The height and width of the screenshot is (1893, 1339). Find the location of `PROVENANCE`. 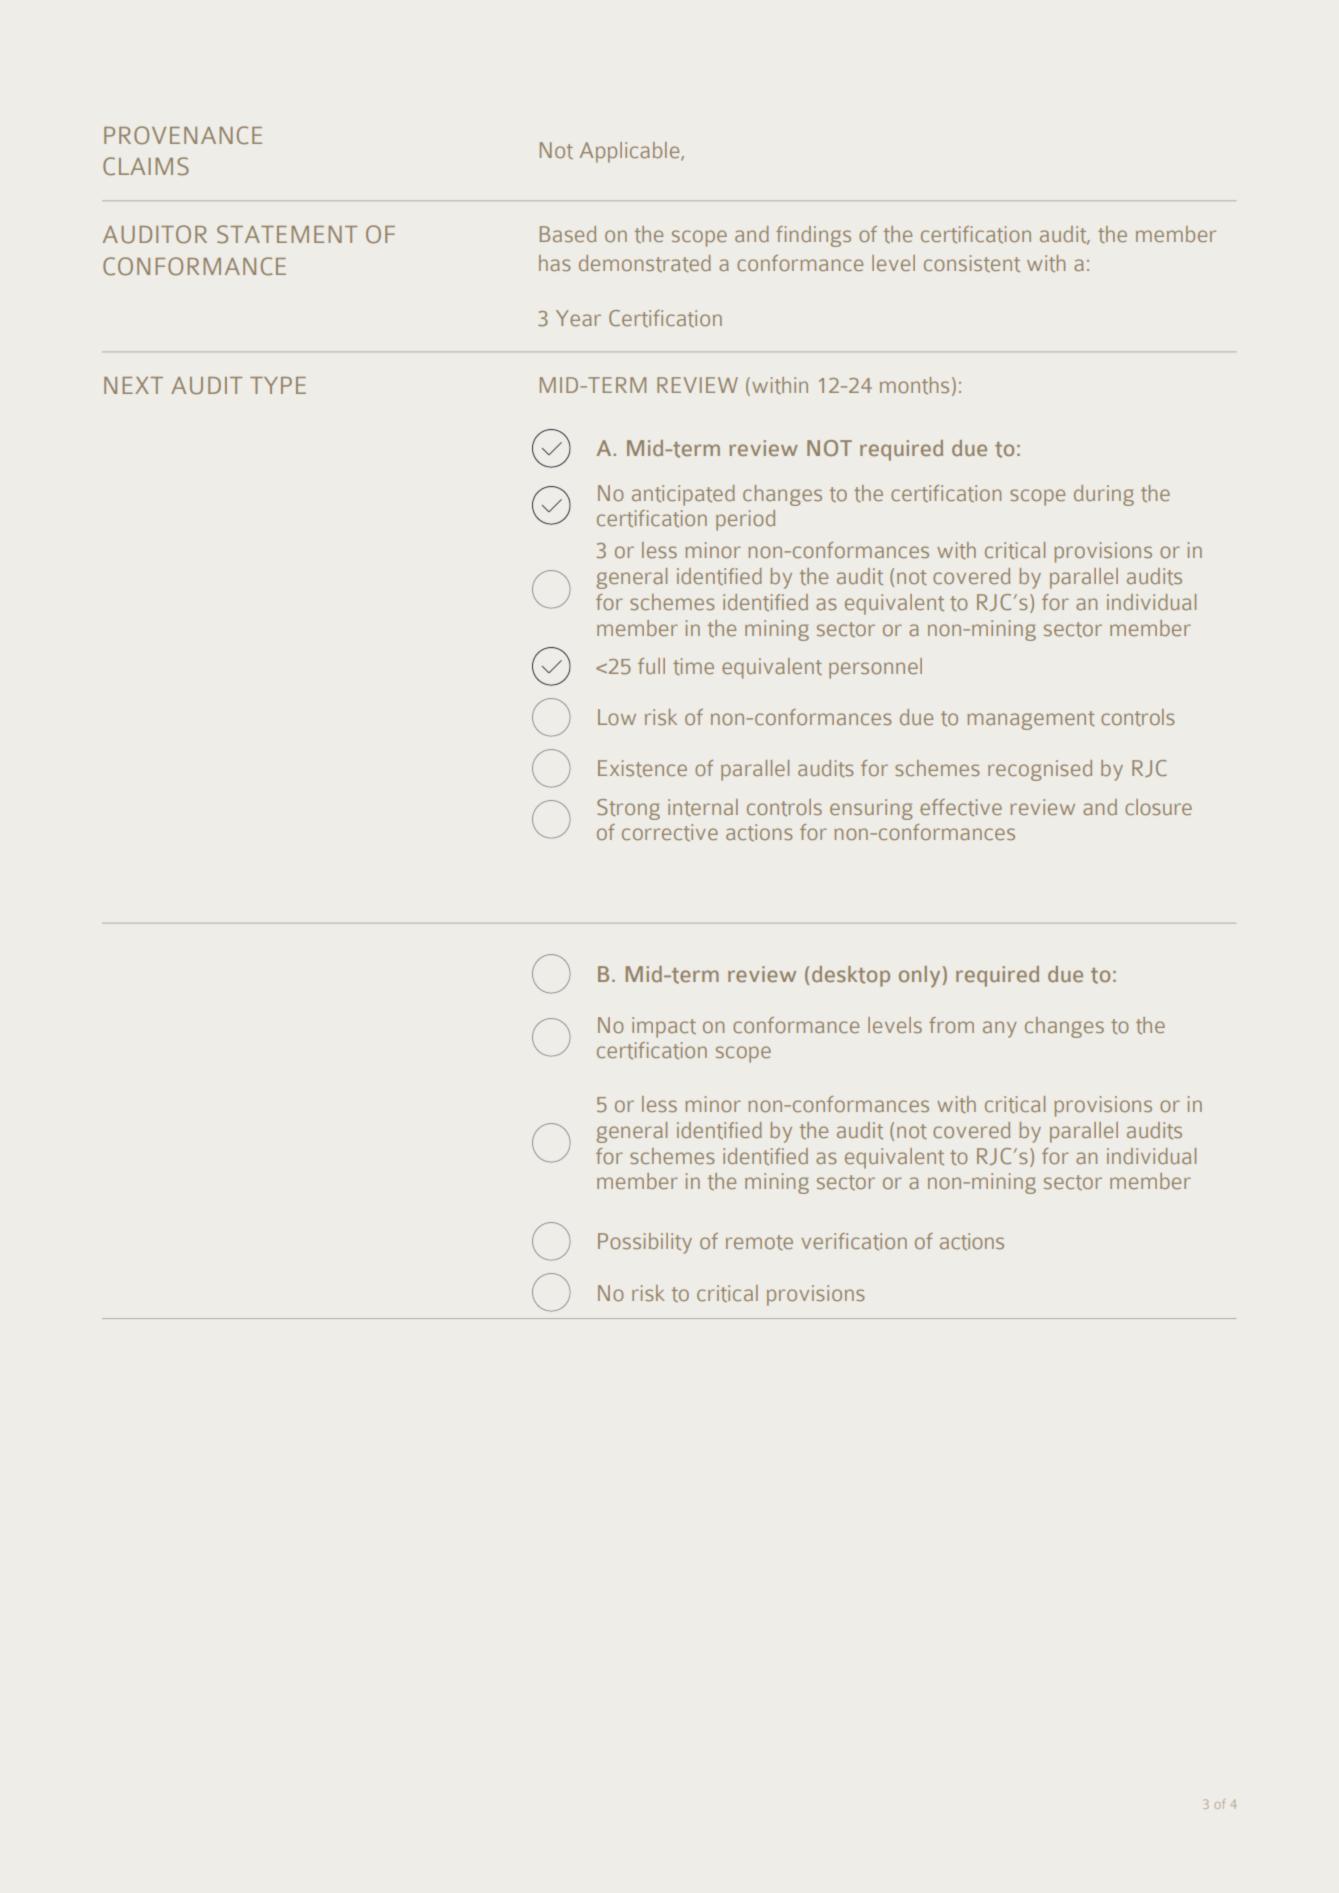

PROVENANCE is located at coordinates (183, 135).
